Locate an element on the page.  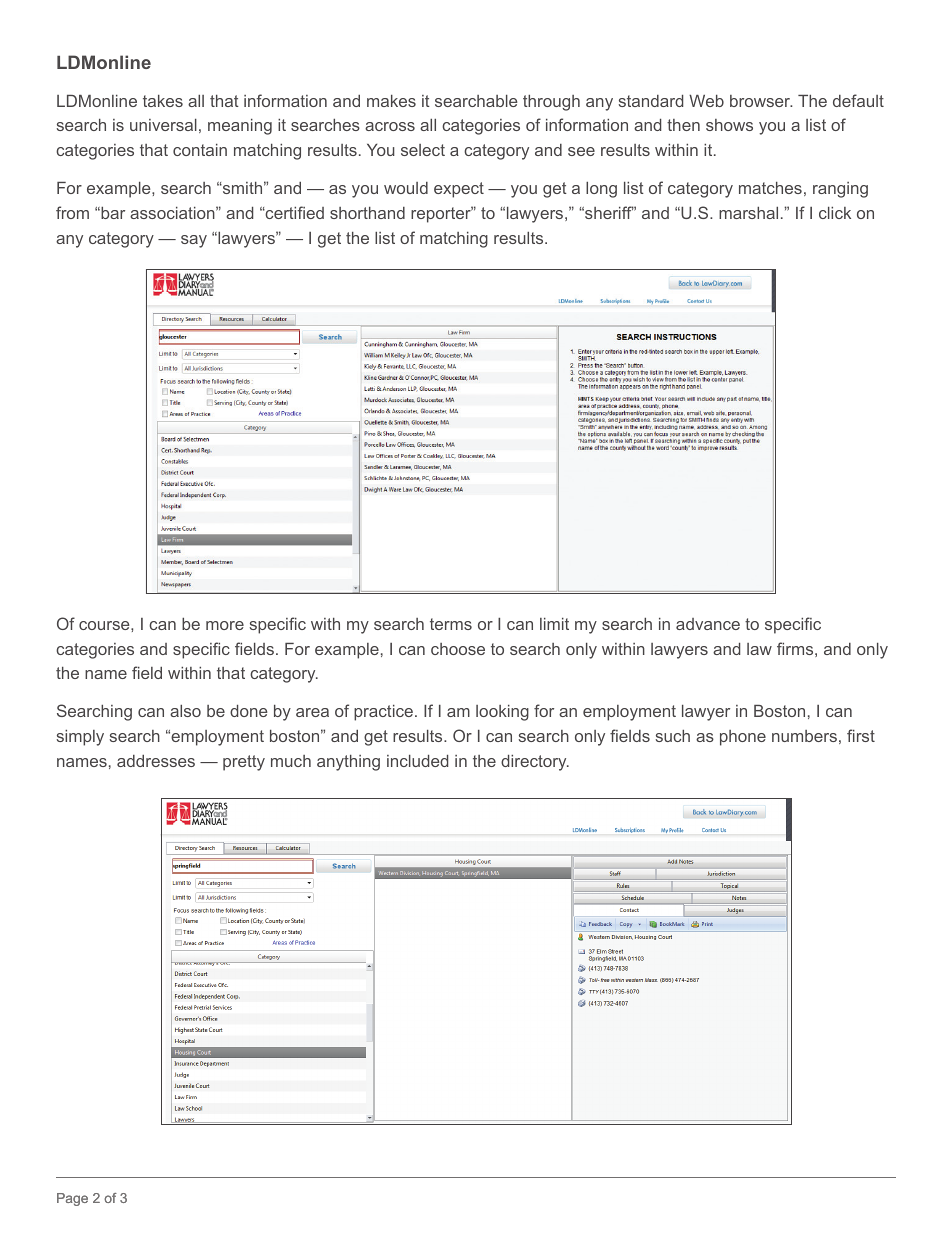
say is located at coordinates (194, 241).
